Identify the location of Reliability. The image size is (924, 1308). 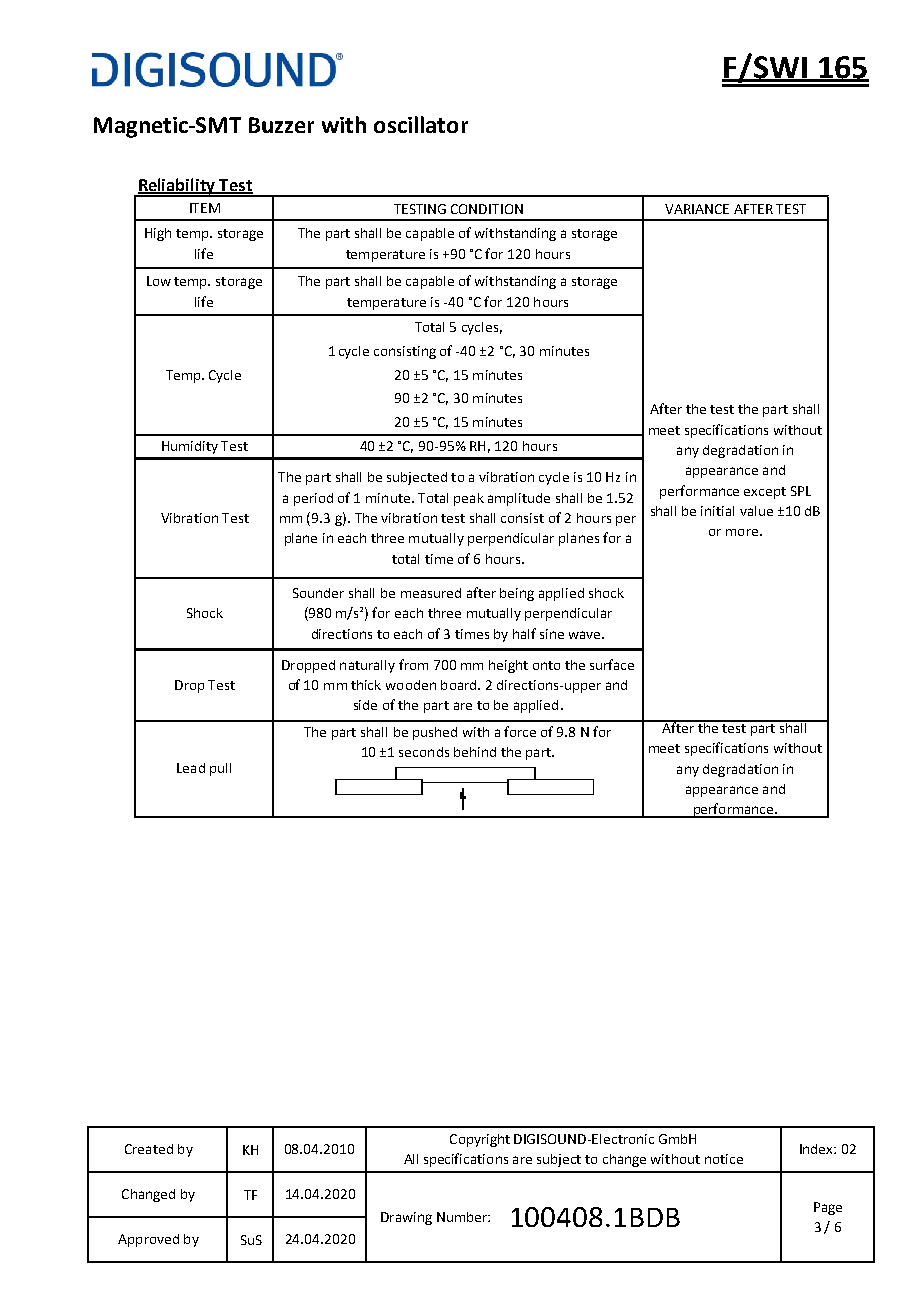
(177, 187).
